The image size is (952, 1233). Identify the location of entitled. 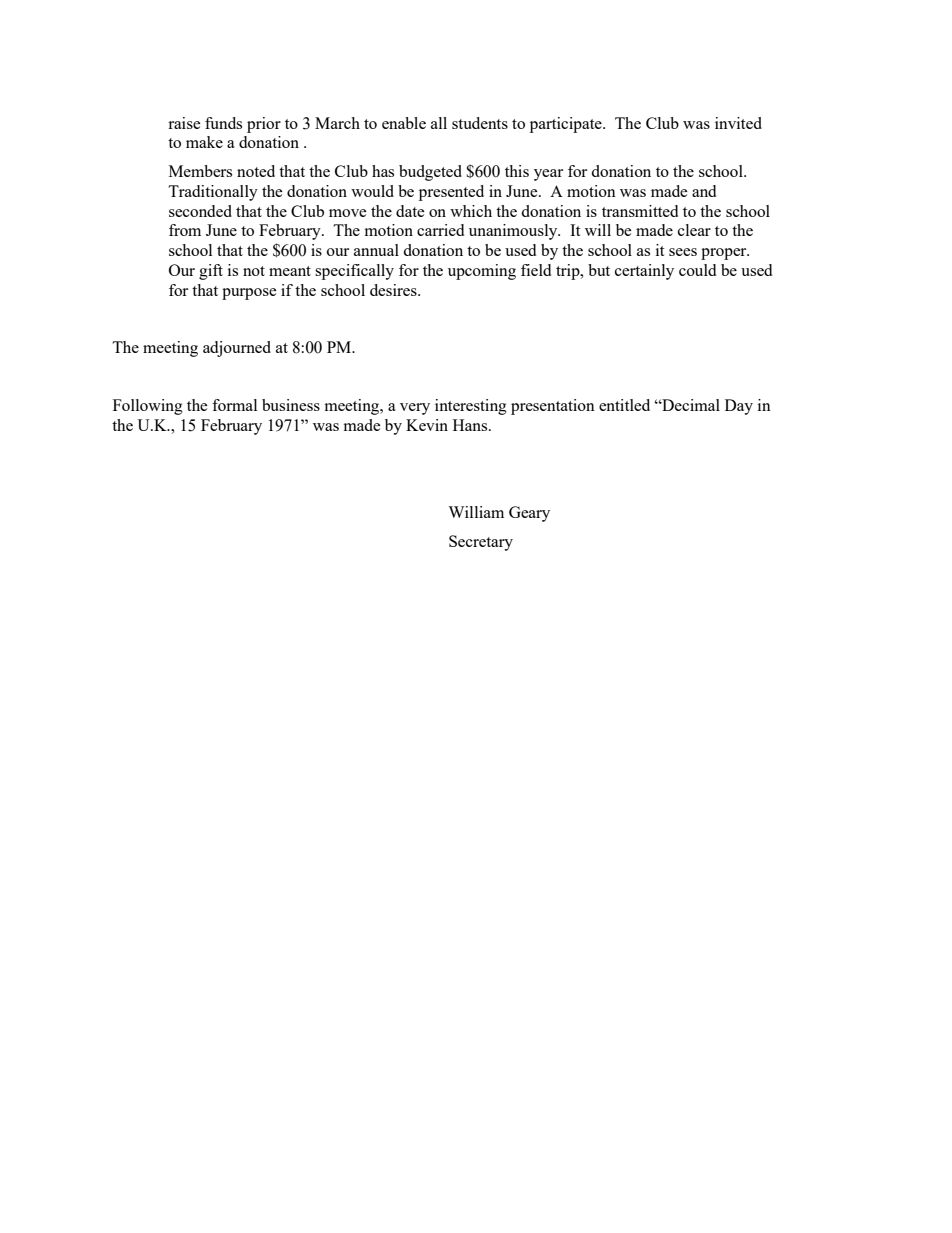
(624, 405).
